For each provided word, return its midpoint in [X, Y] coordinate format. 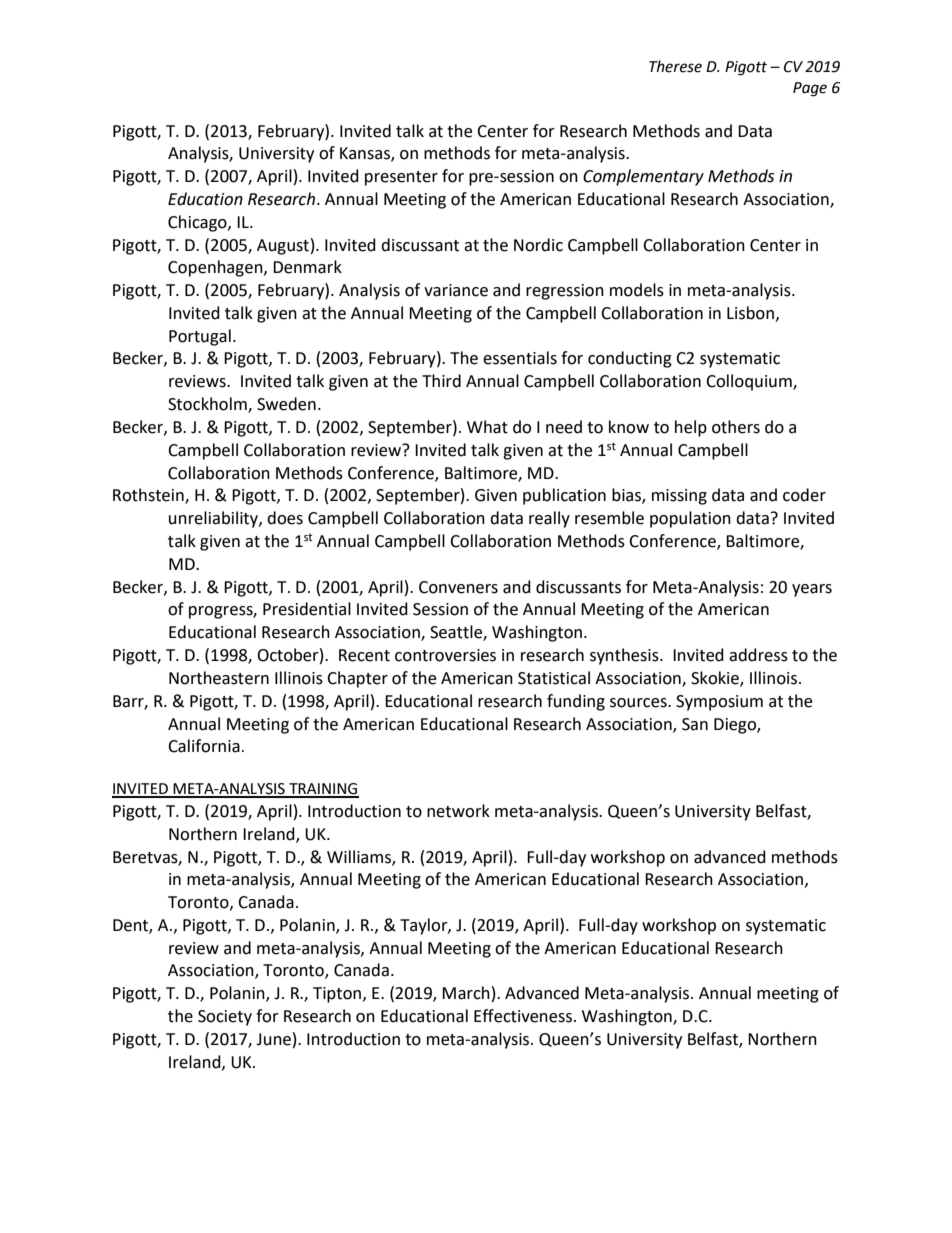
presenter [401, 178]
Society [225, 1018]
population [690, 519]
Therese [675, 66]
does [285, 518]
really [549, 519]
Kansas [366, 154]
